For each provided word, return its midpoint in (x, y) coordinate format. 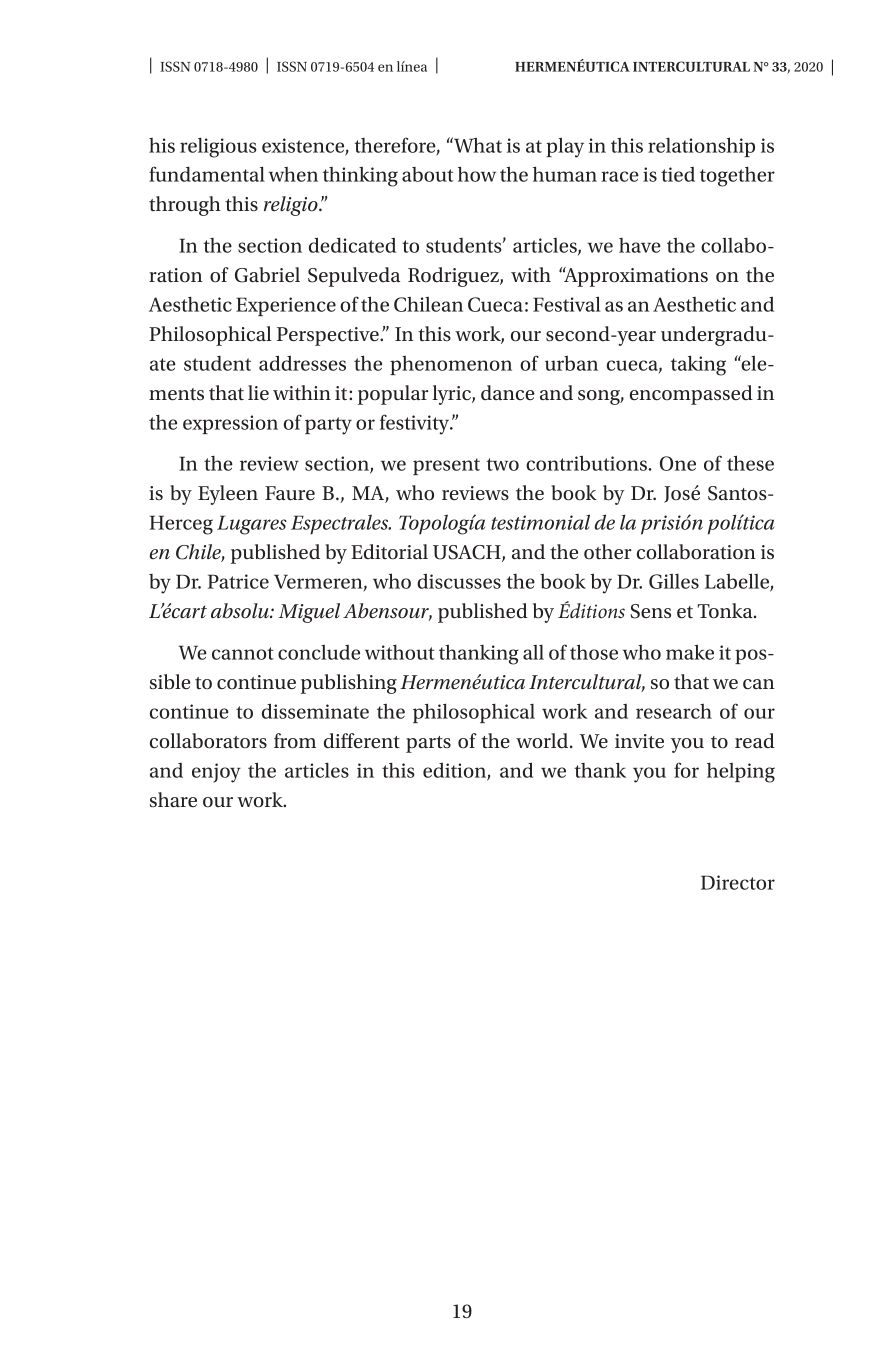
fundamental (207, 174)
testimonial (540, 522)
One (678, 463)
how (477, 174)
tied (678, 174)
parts (428, 744)
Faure (290, 493)
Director (738, 882)
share (173, 799)
